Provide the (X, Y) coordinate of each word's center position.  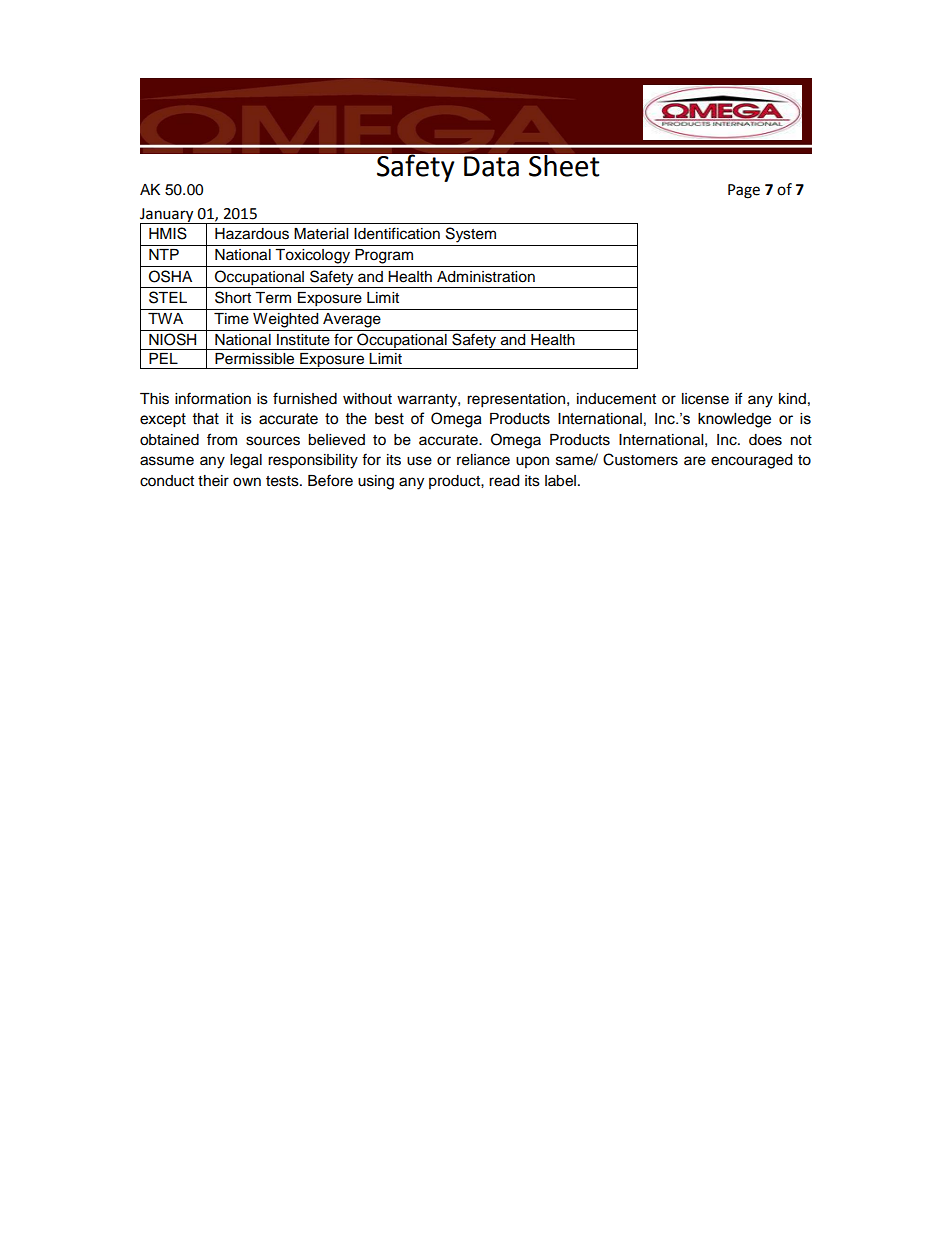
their (213, 481)
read (504, 481)
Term (273, 298)
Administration (486, 277)
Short (233, 297)
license (705, 399)
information (213, 398)
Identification (397, 233)
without (367, 399)
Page (744, 191)
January (168, 216)
